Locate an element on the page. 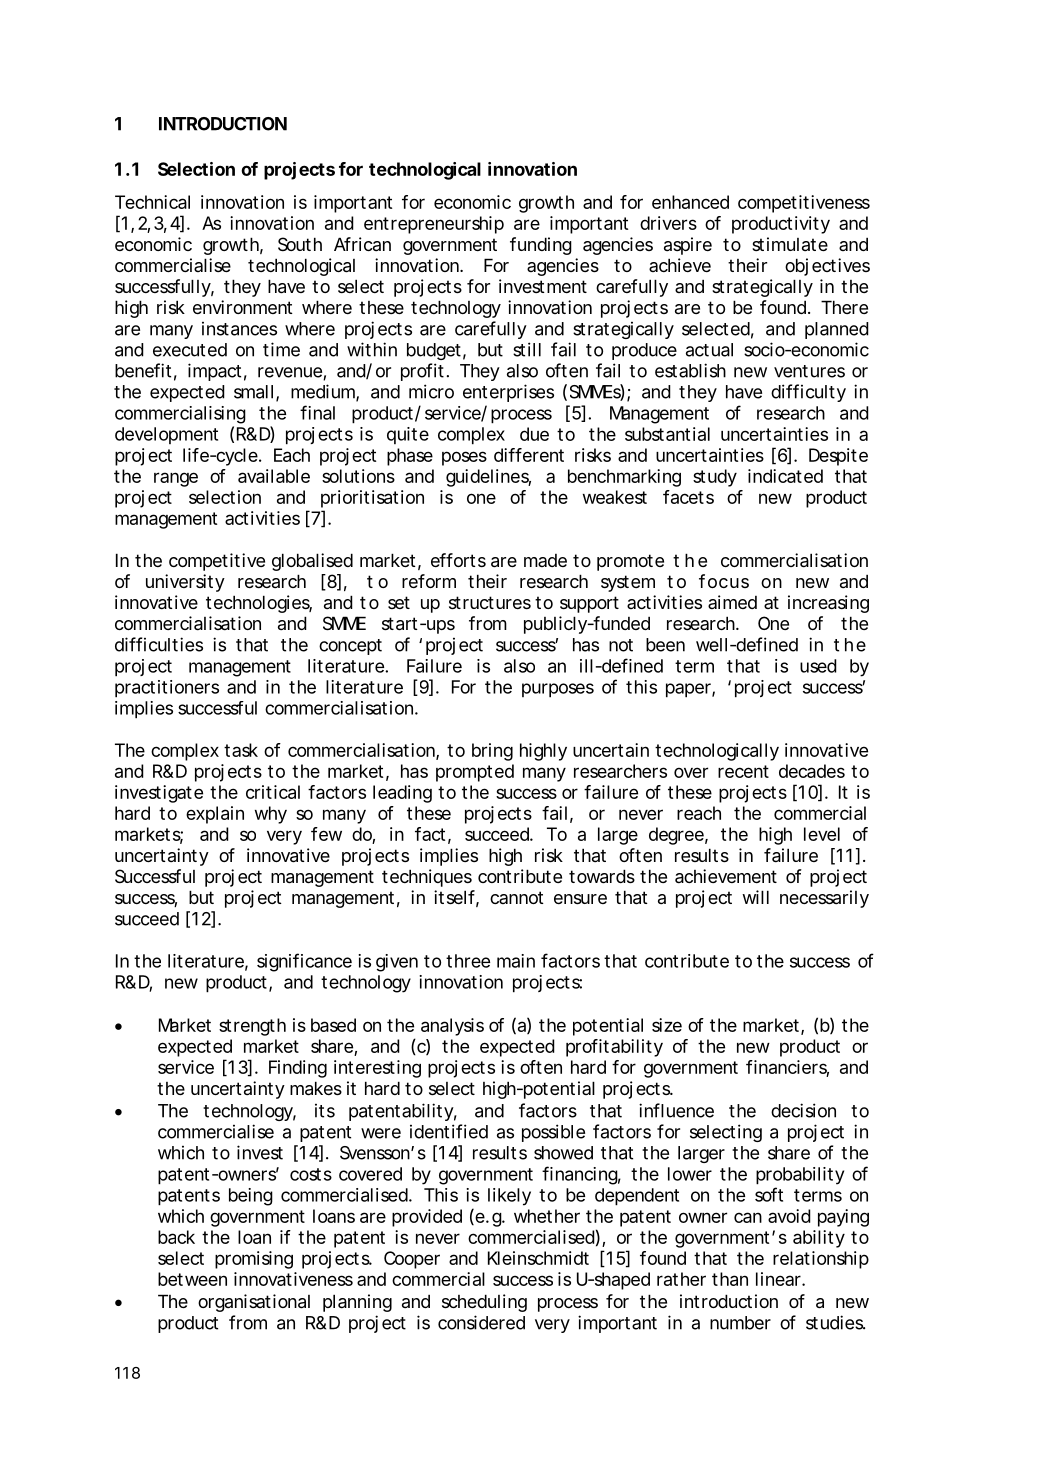 Image resolution: width=1040 pixels, height=1469 pixels. linear is located at coordinates (779, 1279).
